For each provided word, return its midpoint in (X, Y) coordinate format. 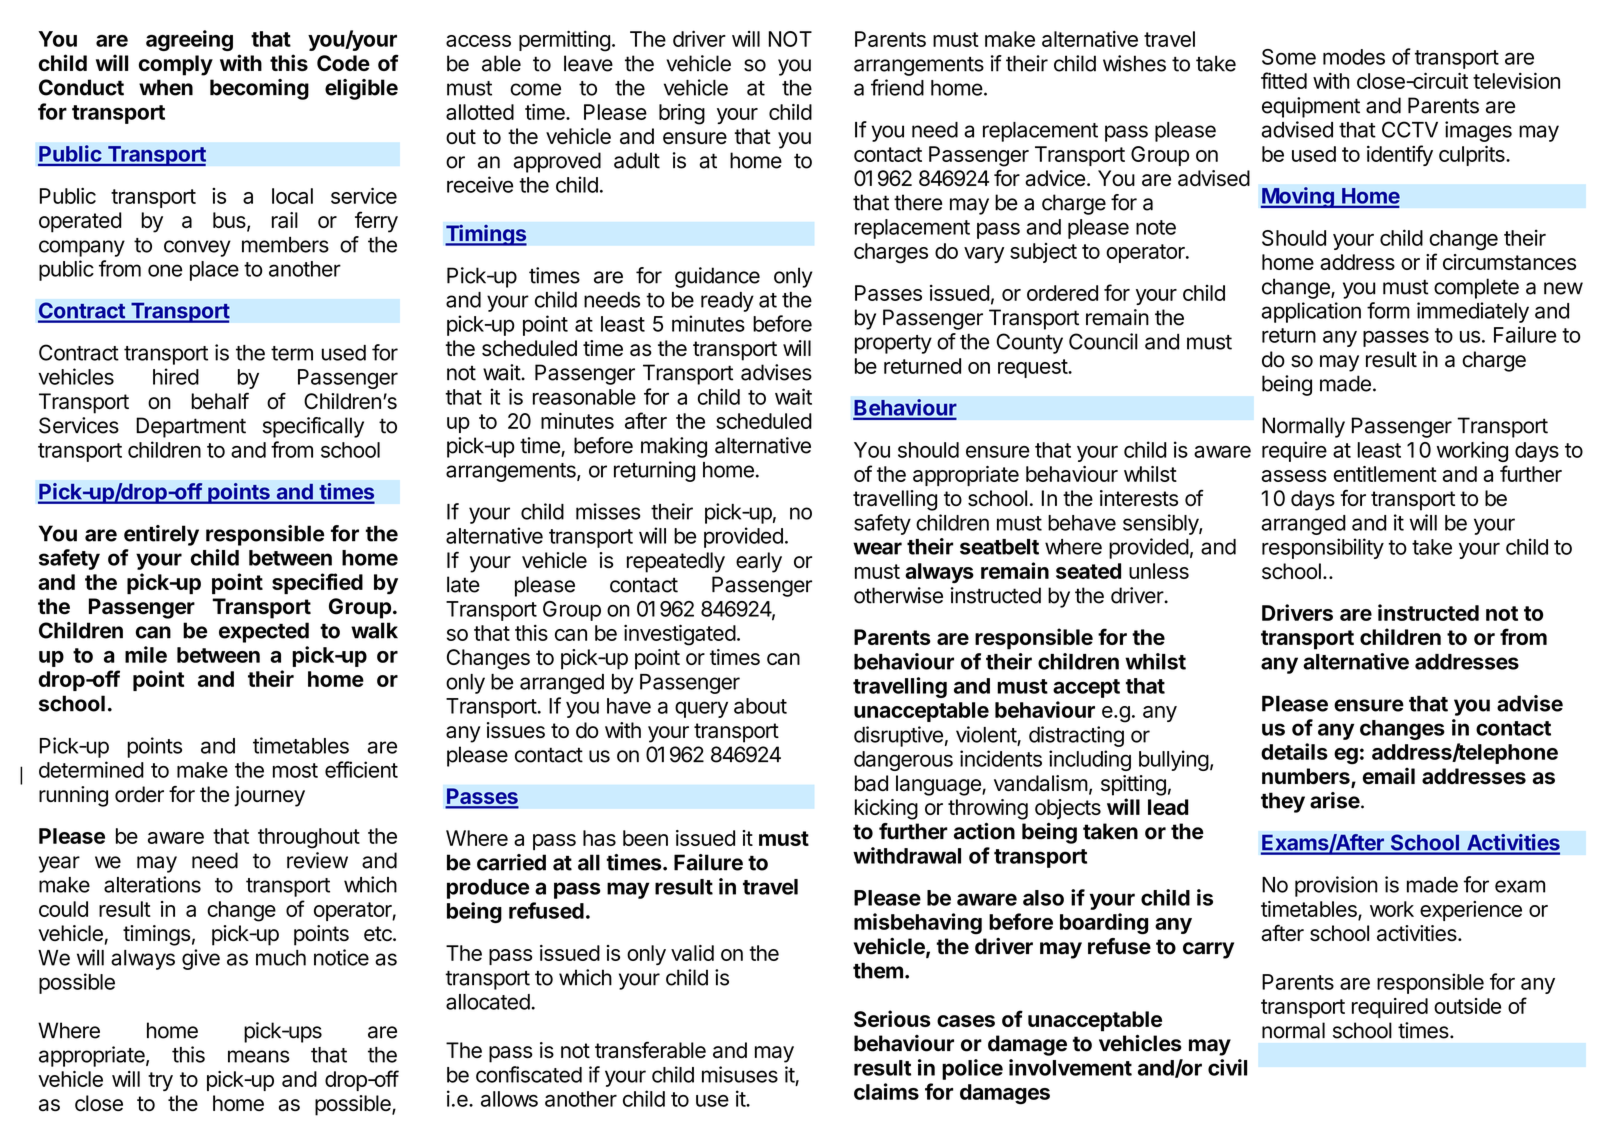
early (759, 562)
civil (1227, 1067)
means (258, 1056)
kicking (886, 809)
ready (727, 302)
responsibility (1323, 548)
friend (897, 87)
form (1388, 310)
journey (269, 796)
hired (176, 376)
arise (1335, 800)
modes (1354, 57)
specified (317, 583)
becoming (259, 89)
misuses (740, 1074)
